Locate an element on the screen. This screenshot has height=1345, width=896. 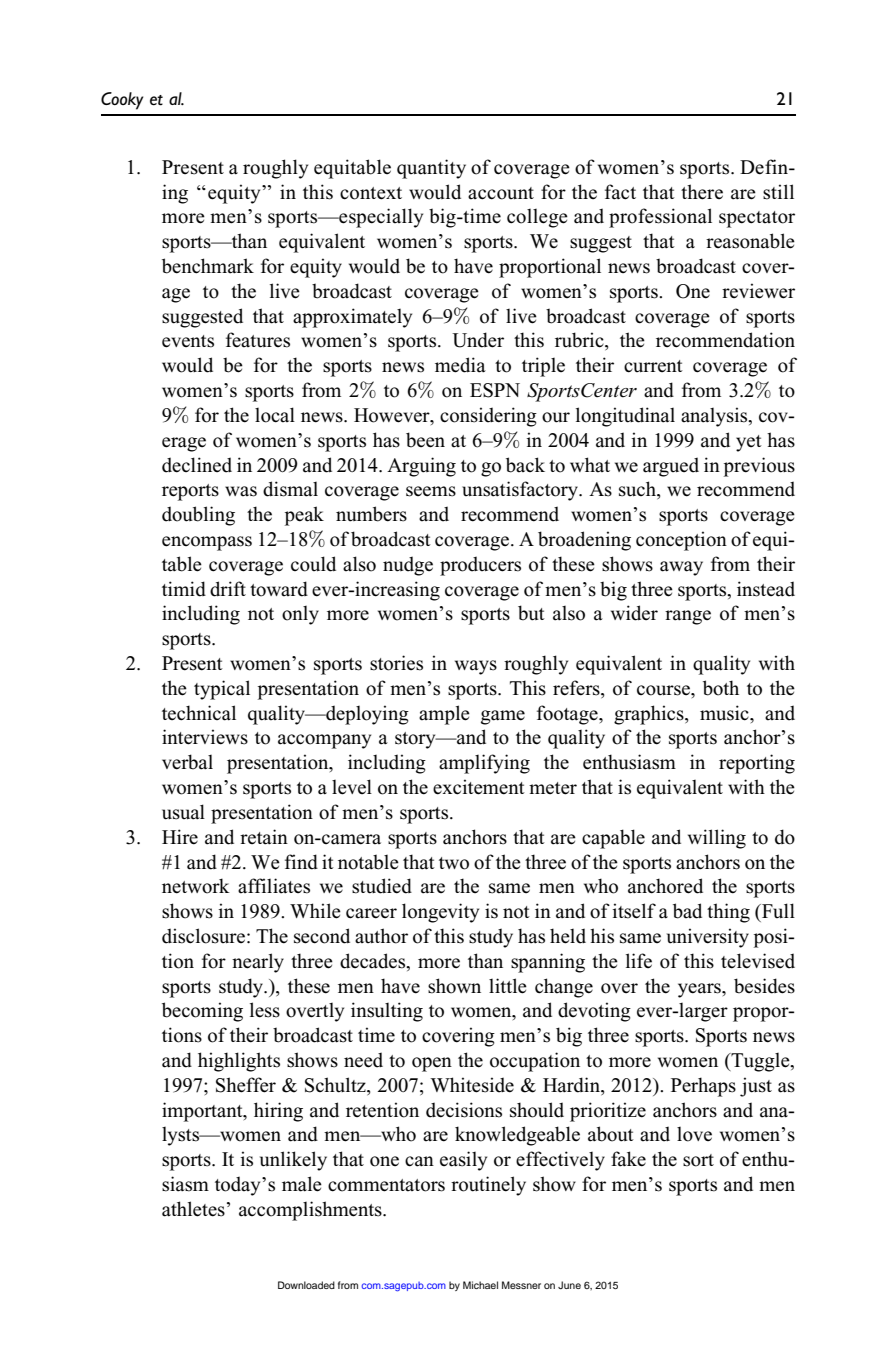
game is located at coordinates (503, 717).
